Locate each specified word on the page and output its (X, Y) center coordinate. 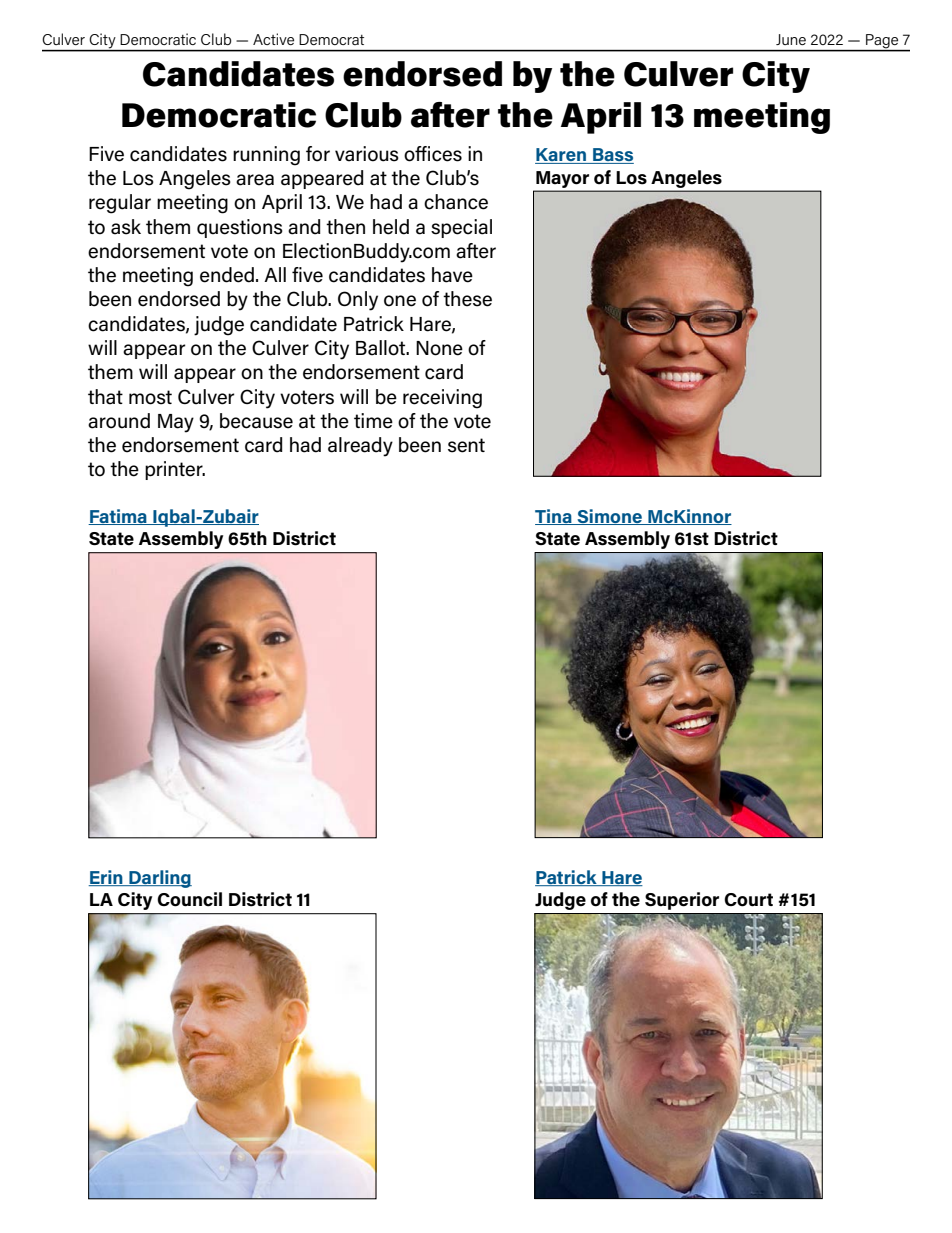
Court (748, 900)
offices (433, 154)
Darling (159, 879)
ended (227, 275)
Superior (682, 901)
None (439, 348)
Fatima (118, 517)
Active (273, 39)
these (467, 299)
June (791, 39)
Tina (554, 517)
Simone (609, 517)
